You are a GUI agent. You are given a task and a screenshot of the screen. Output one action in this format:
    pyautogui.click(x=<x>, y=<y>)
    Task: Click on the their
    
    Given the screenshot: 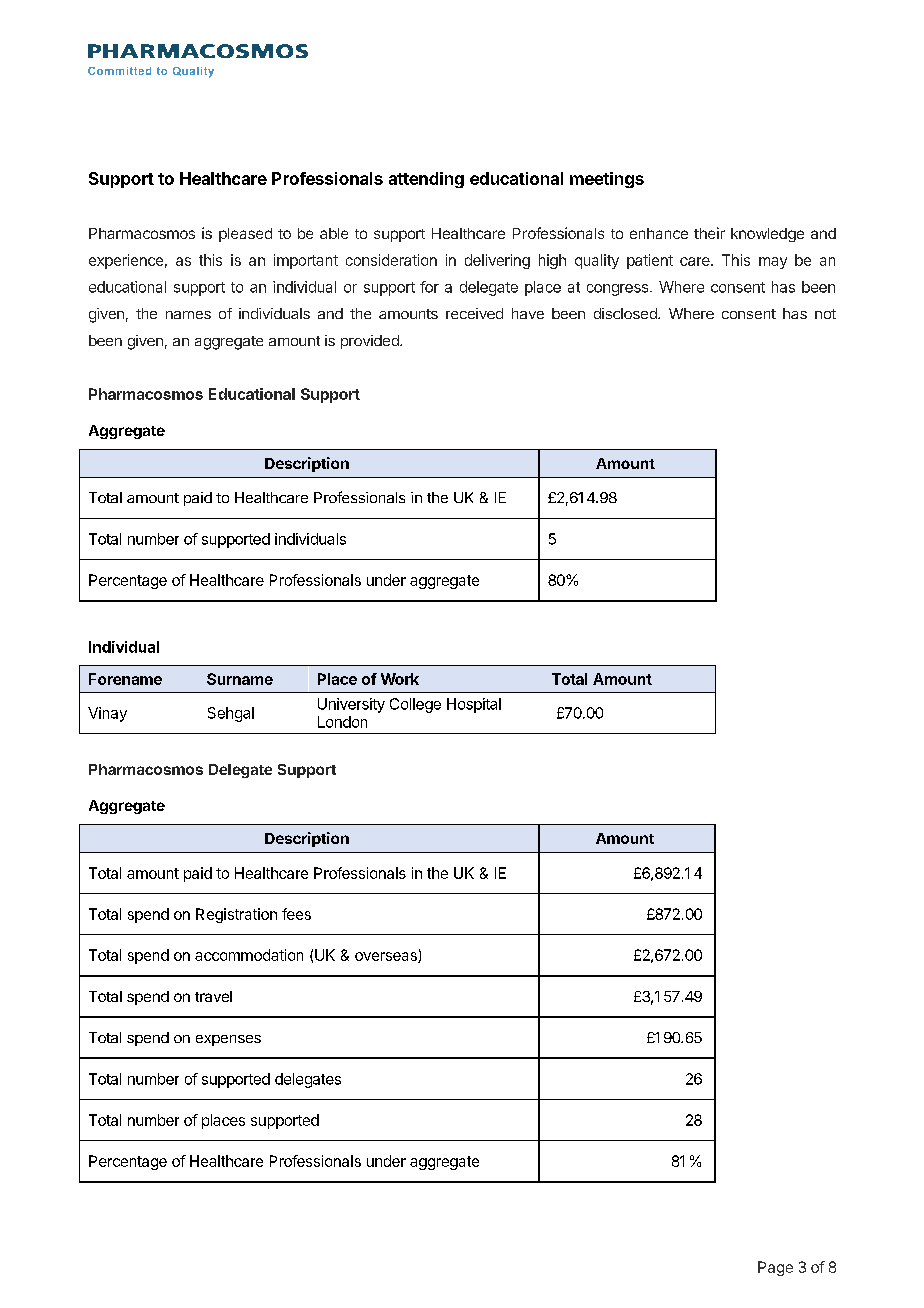 What is the action you would take?
    pyautogui.click(x=709, y=233)
